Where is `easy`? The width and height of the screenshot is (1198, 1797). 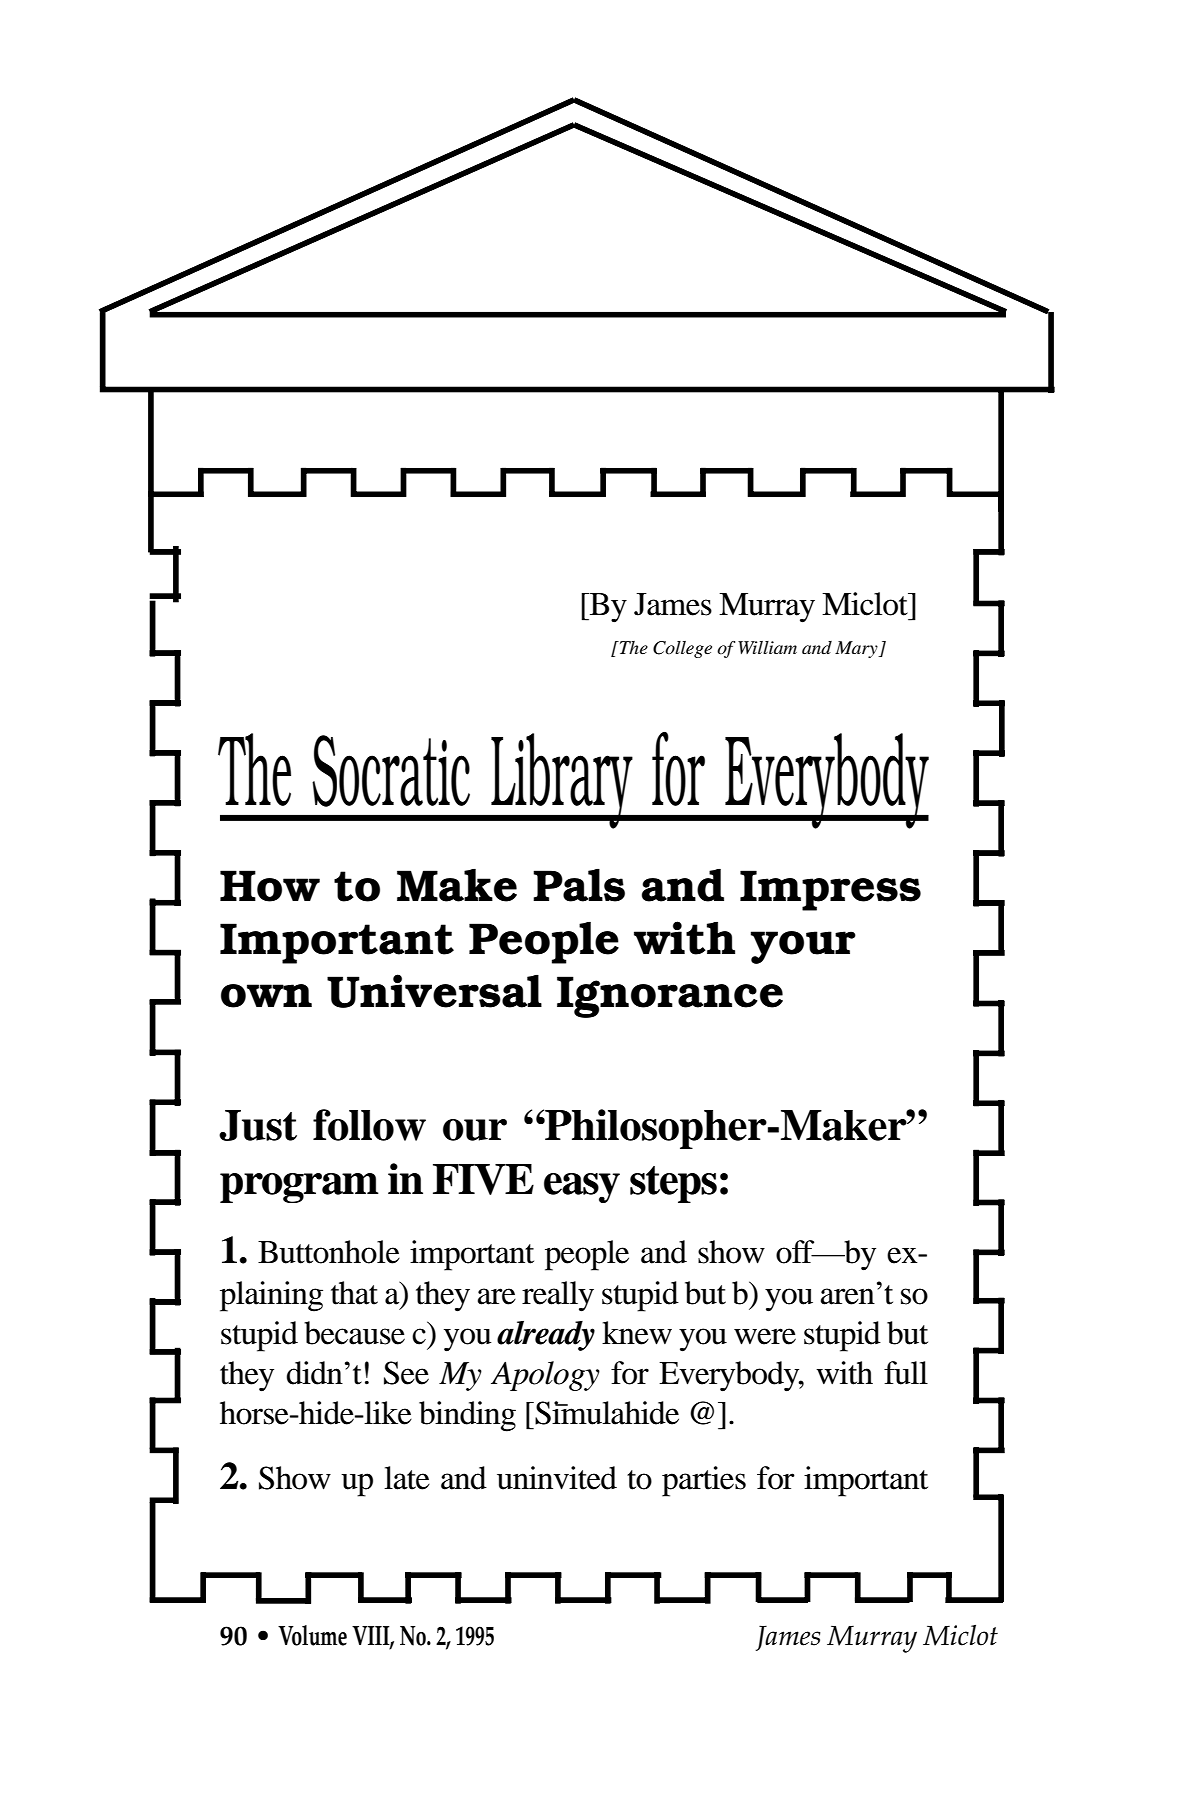
easy is located at coordinates (582, 1188).
